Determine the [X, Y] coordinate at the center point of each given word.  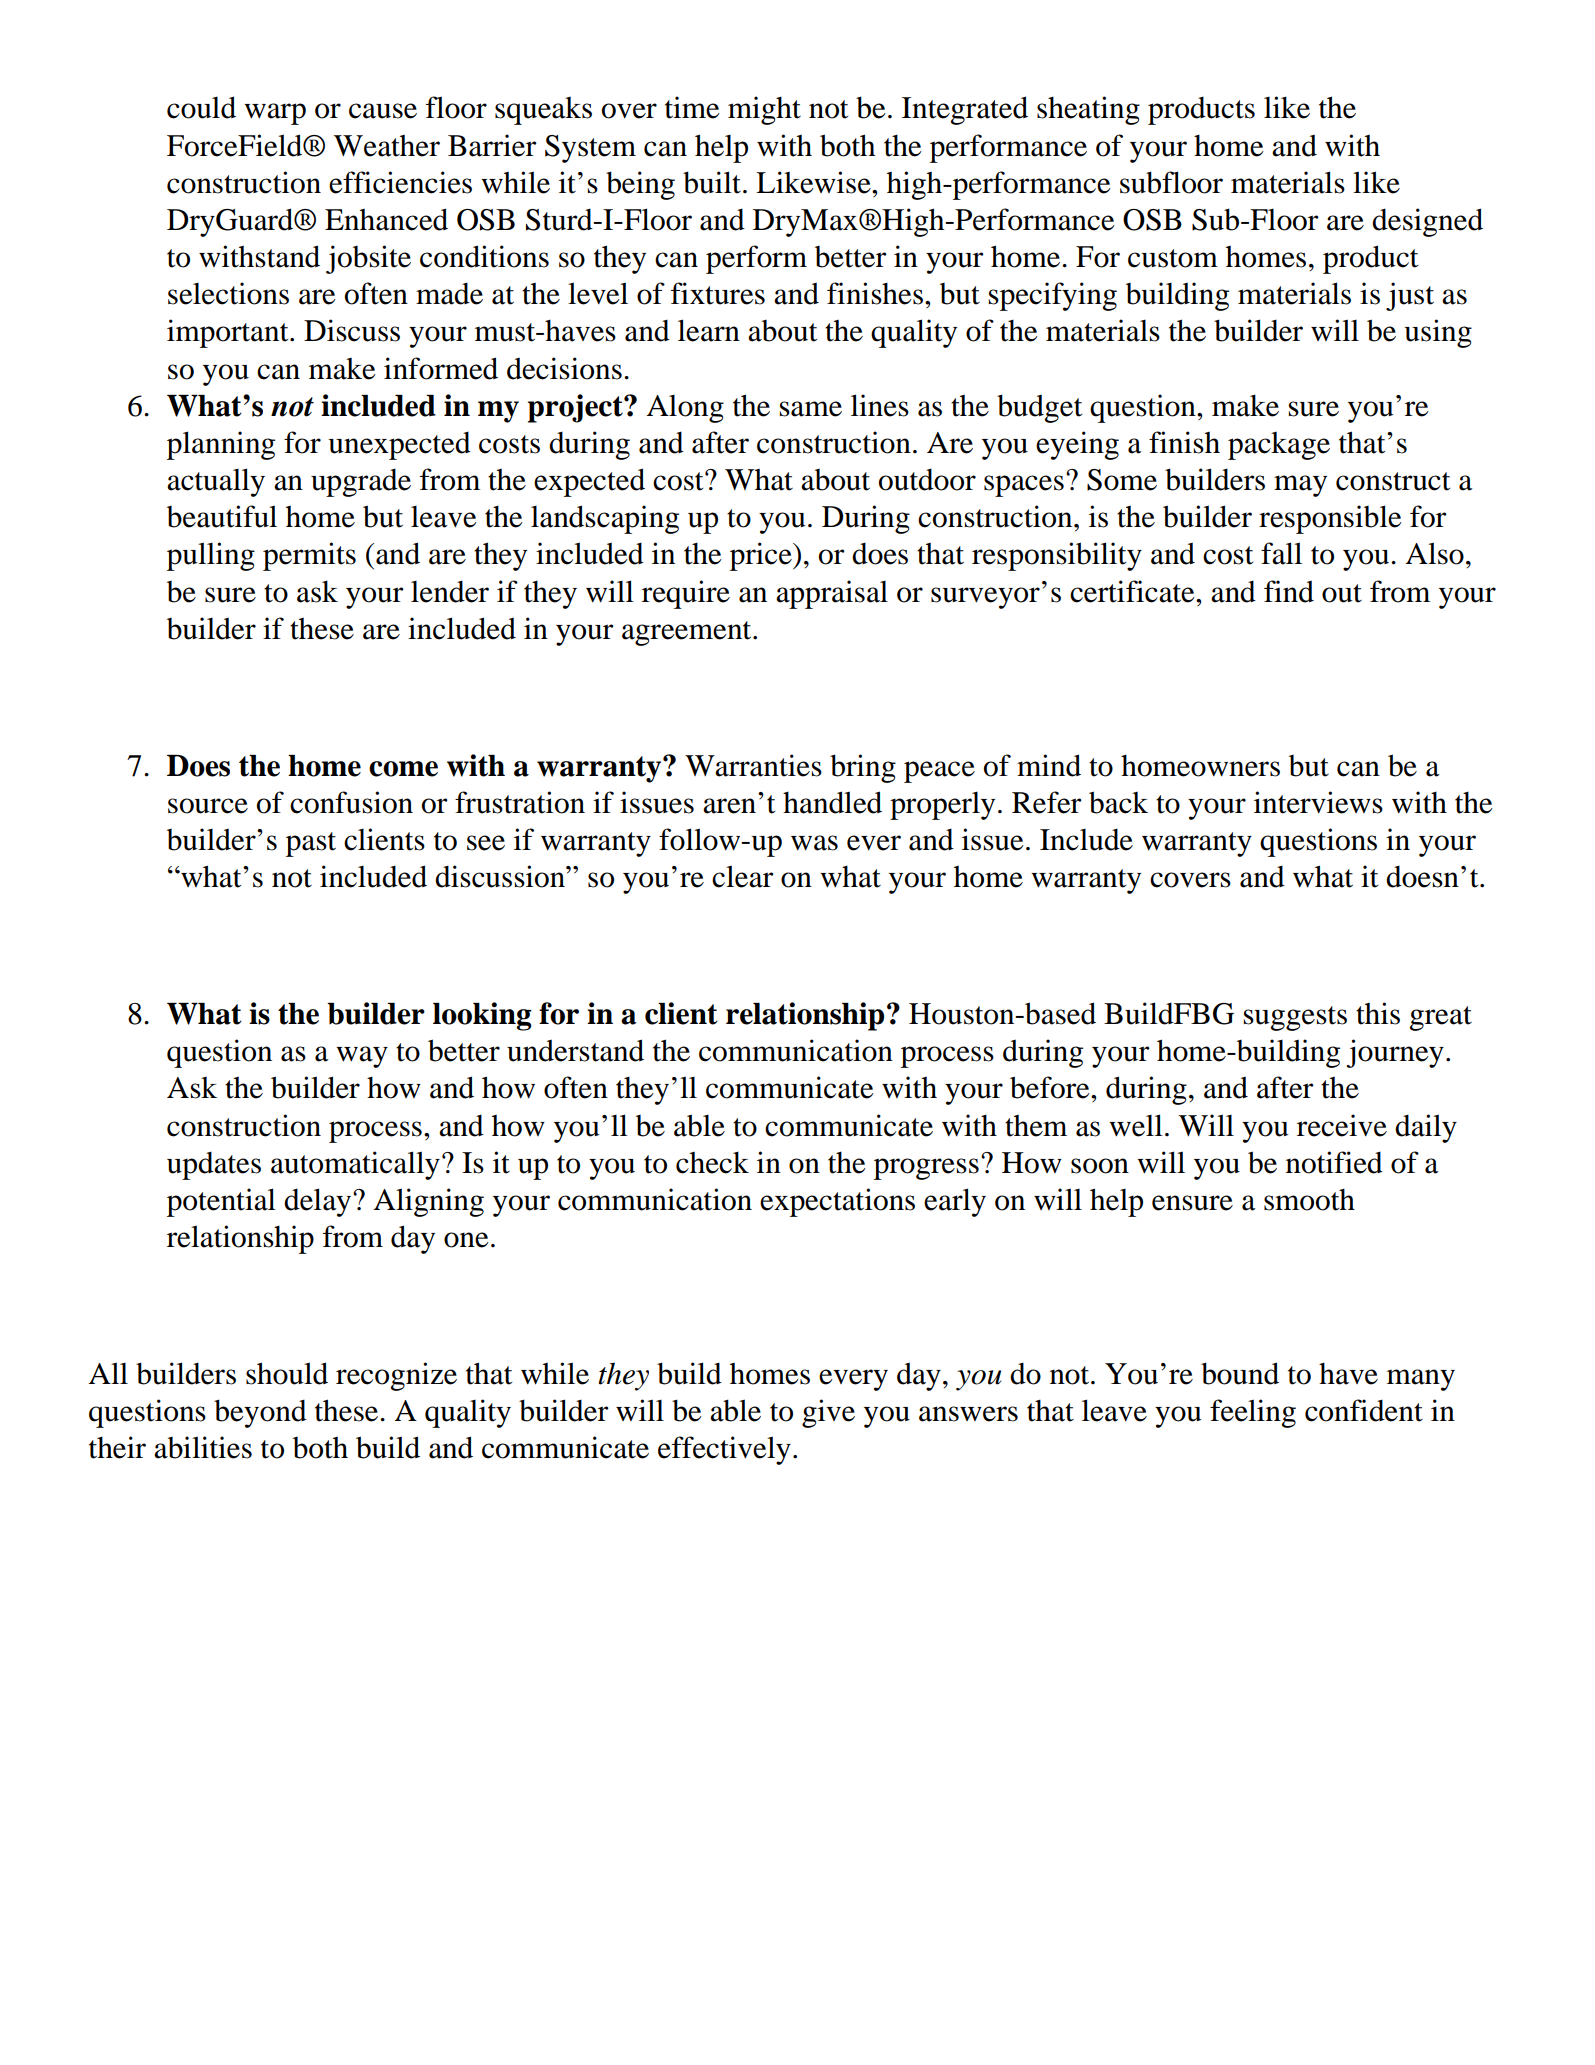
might [764, 110]
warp [275, 114]
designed [1427, 222]
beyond [260, 1413]
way [362, 1057]
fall [1281, 553]
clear [743, 876]
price [762, 556]
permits [309, 556]
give [828, 1413]
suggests [1295, 1018]
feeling [1253, 1413]
